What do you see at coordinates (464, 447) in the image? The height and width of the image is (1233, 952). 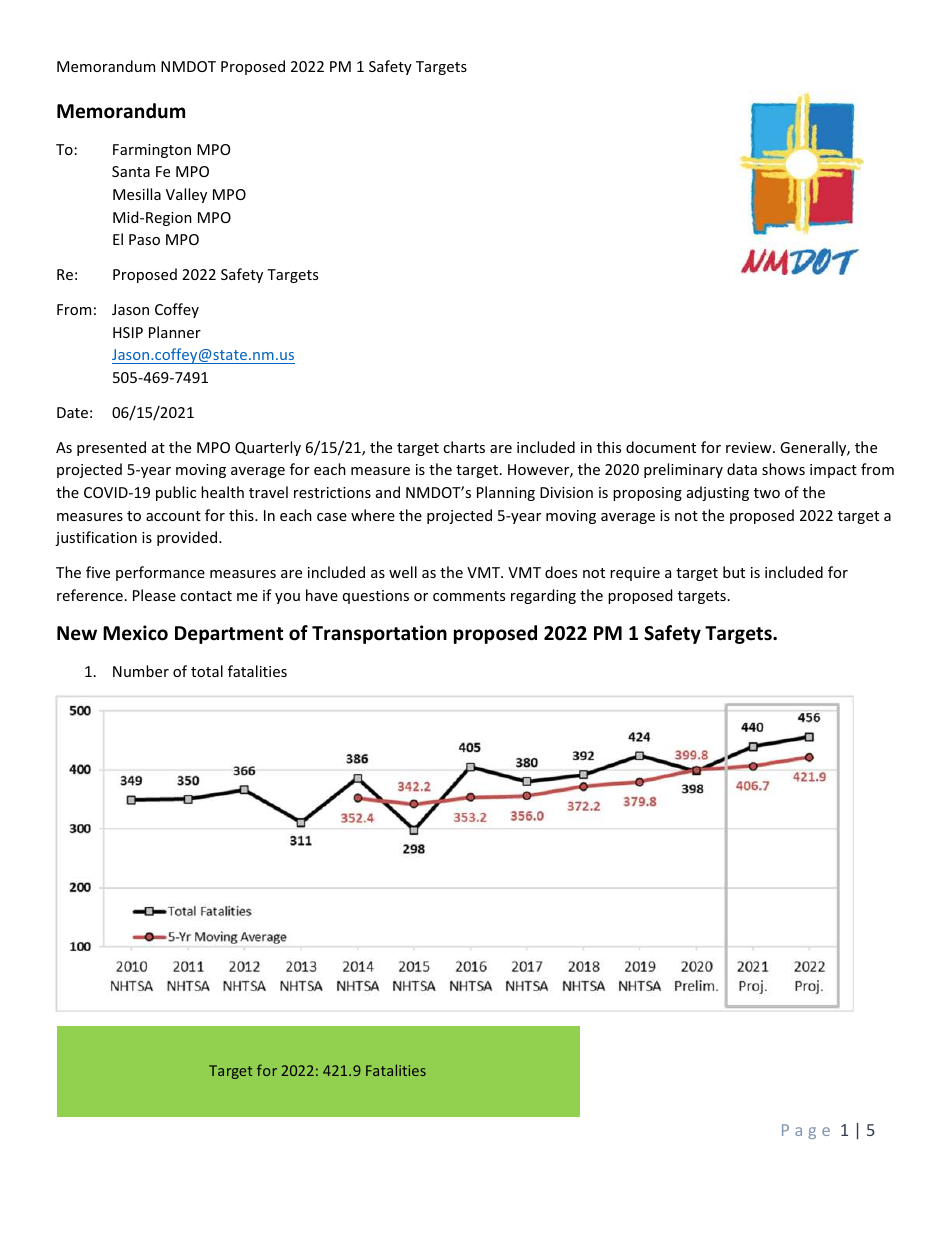 I see `charts` at bounding box center [464, 447].
